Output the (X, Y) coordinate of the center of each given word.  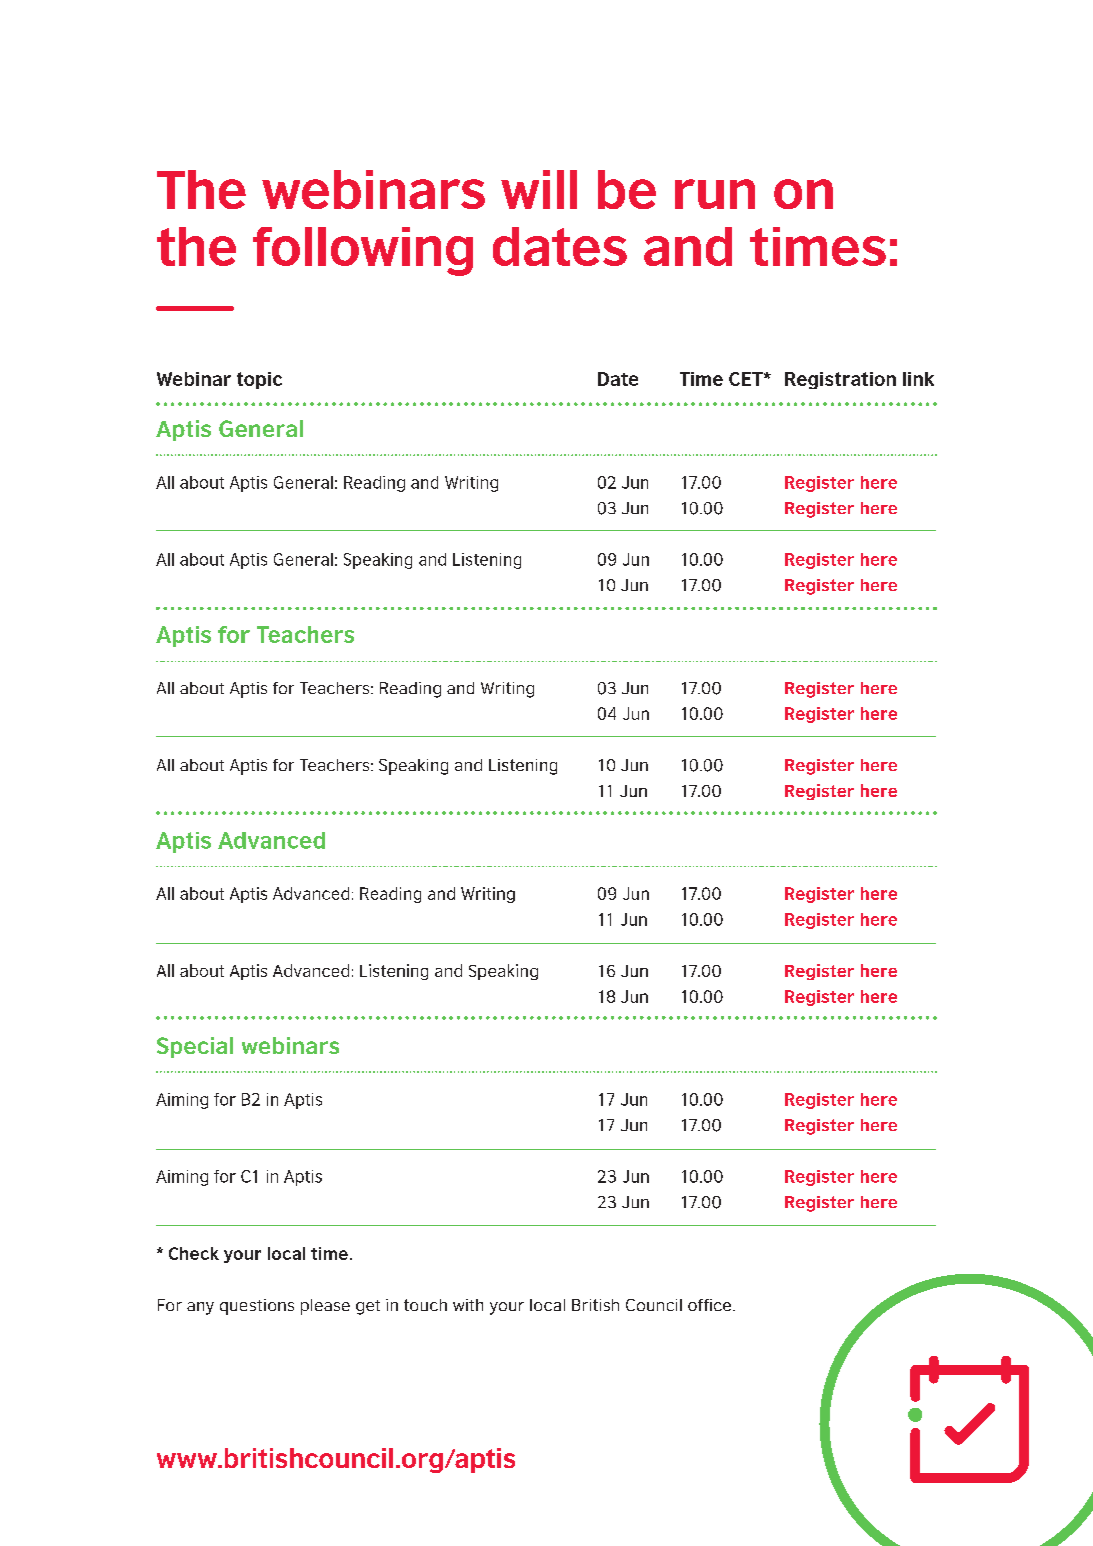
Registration (840, 380)
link (918, 379)
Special (195, 1047)
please (325, 1307)
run (715, 194)
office (709, 1305)
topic (259, 380)
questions (257, 1307)
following (363, 251)
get (368, 1307)
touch (425, 1305)
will (539, 189)
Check (194, 1253)
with (468, 1305)
